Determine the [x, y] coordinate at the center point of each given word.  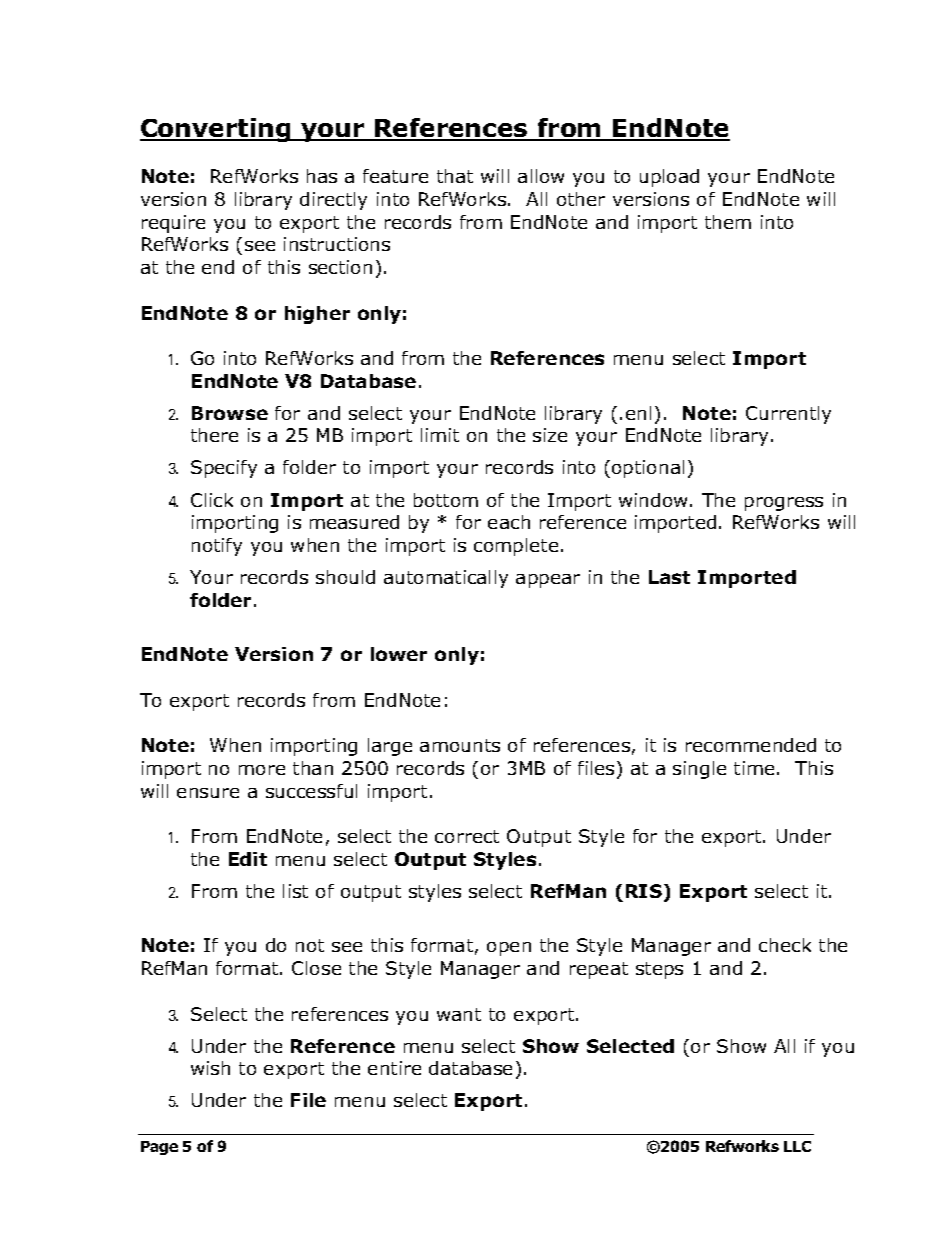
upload [669, 178]
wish [210, 1068]
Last [669, 577]
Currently [788, 415]
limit [440, 435]
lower [399, 654]
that [455, 176]
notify [217, 547]
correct [467, 836]
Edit [248, 859]
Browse [230, 413]
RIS [644, 891]
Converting [216, 130]
